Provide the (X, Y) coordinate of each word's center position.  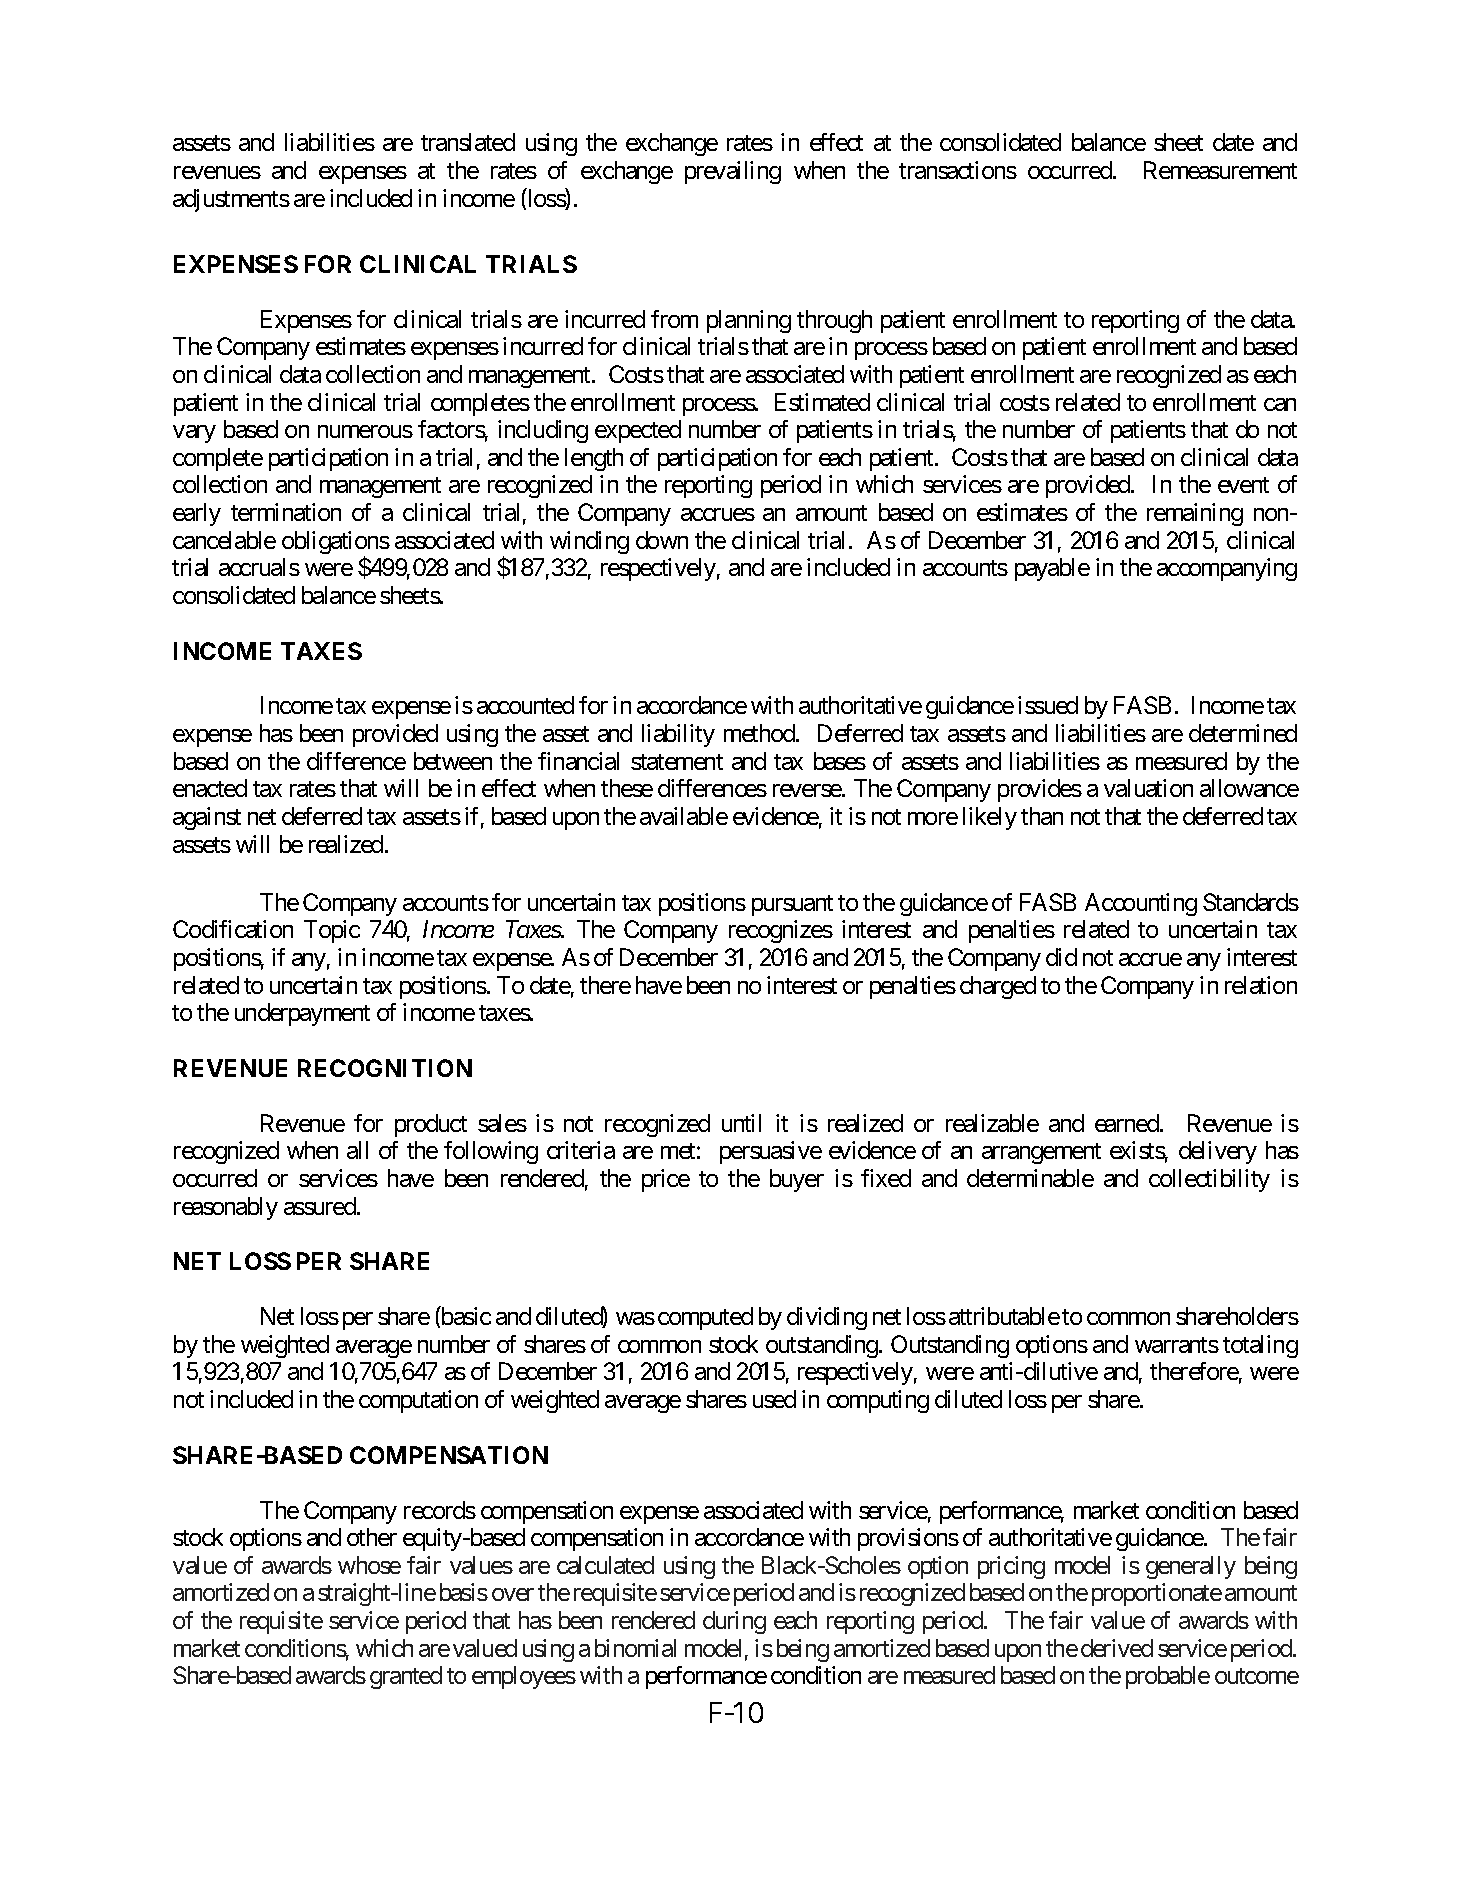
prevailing (733, 172)
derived (1117, 1648)
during (734, 1622)
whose (369, 1565)
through (834, 321)
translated (468, 142)
